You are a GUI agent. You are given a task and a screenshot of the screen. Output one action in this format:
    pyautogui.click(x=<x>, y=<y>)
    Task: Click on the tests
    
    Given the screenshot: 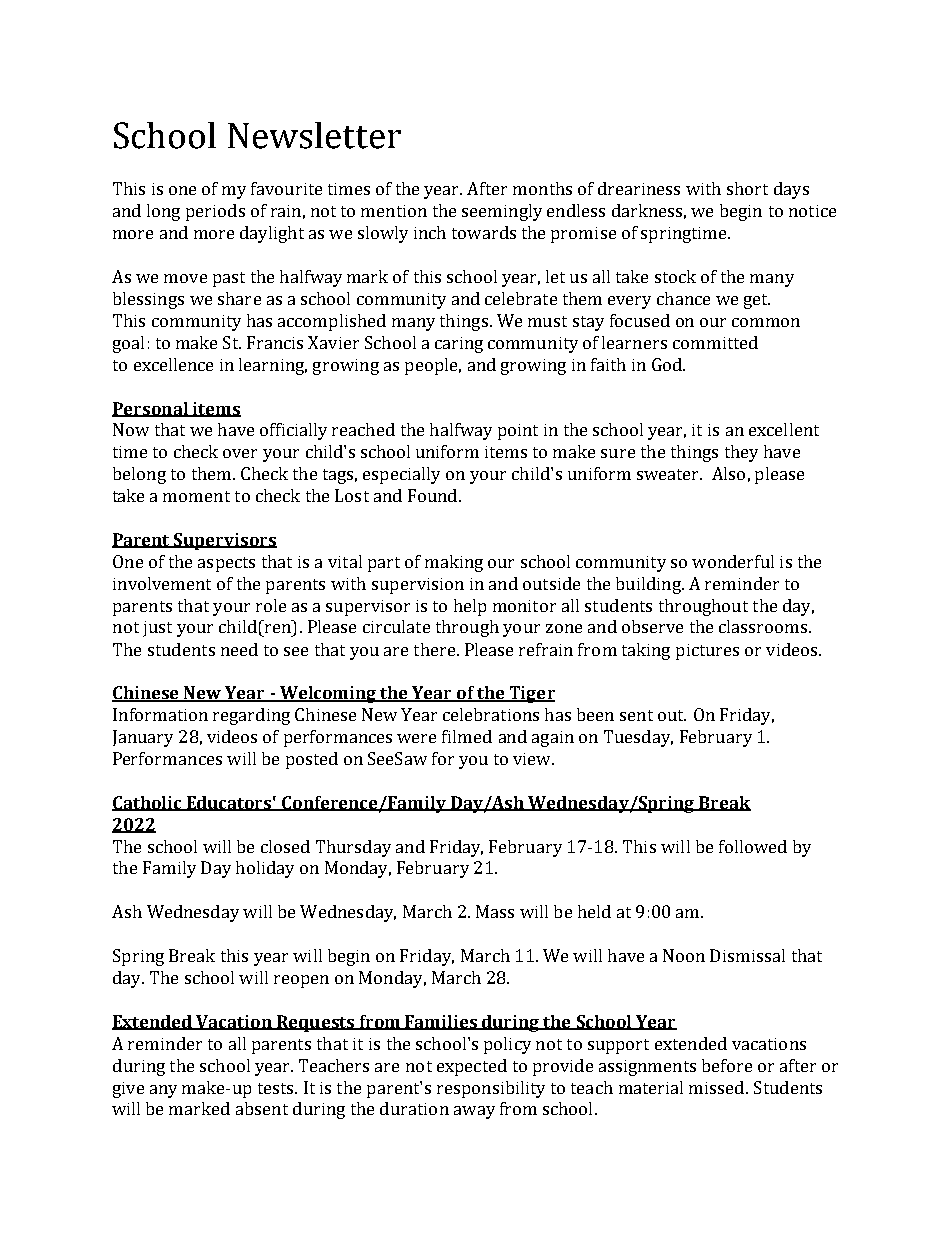 What is the action you would take?
    pyautogui.click(x=277, y=1088)
